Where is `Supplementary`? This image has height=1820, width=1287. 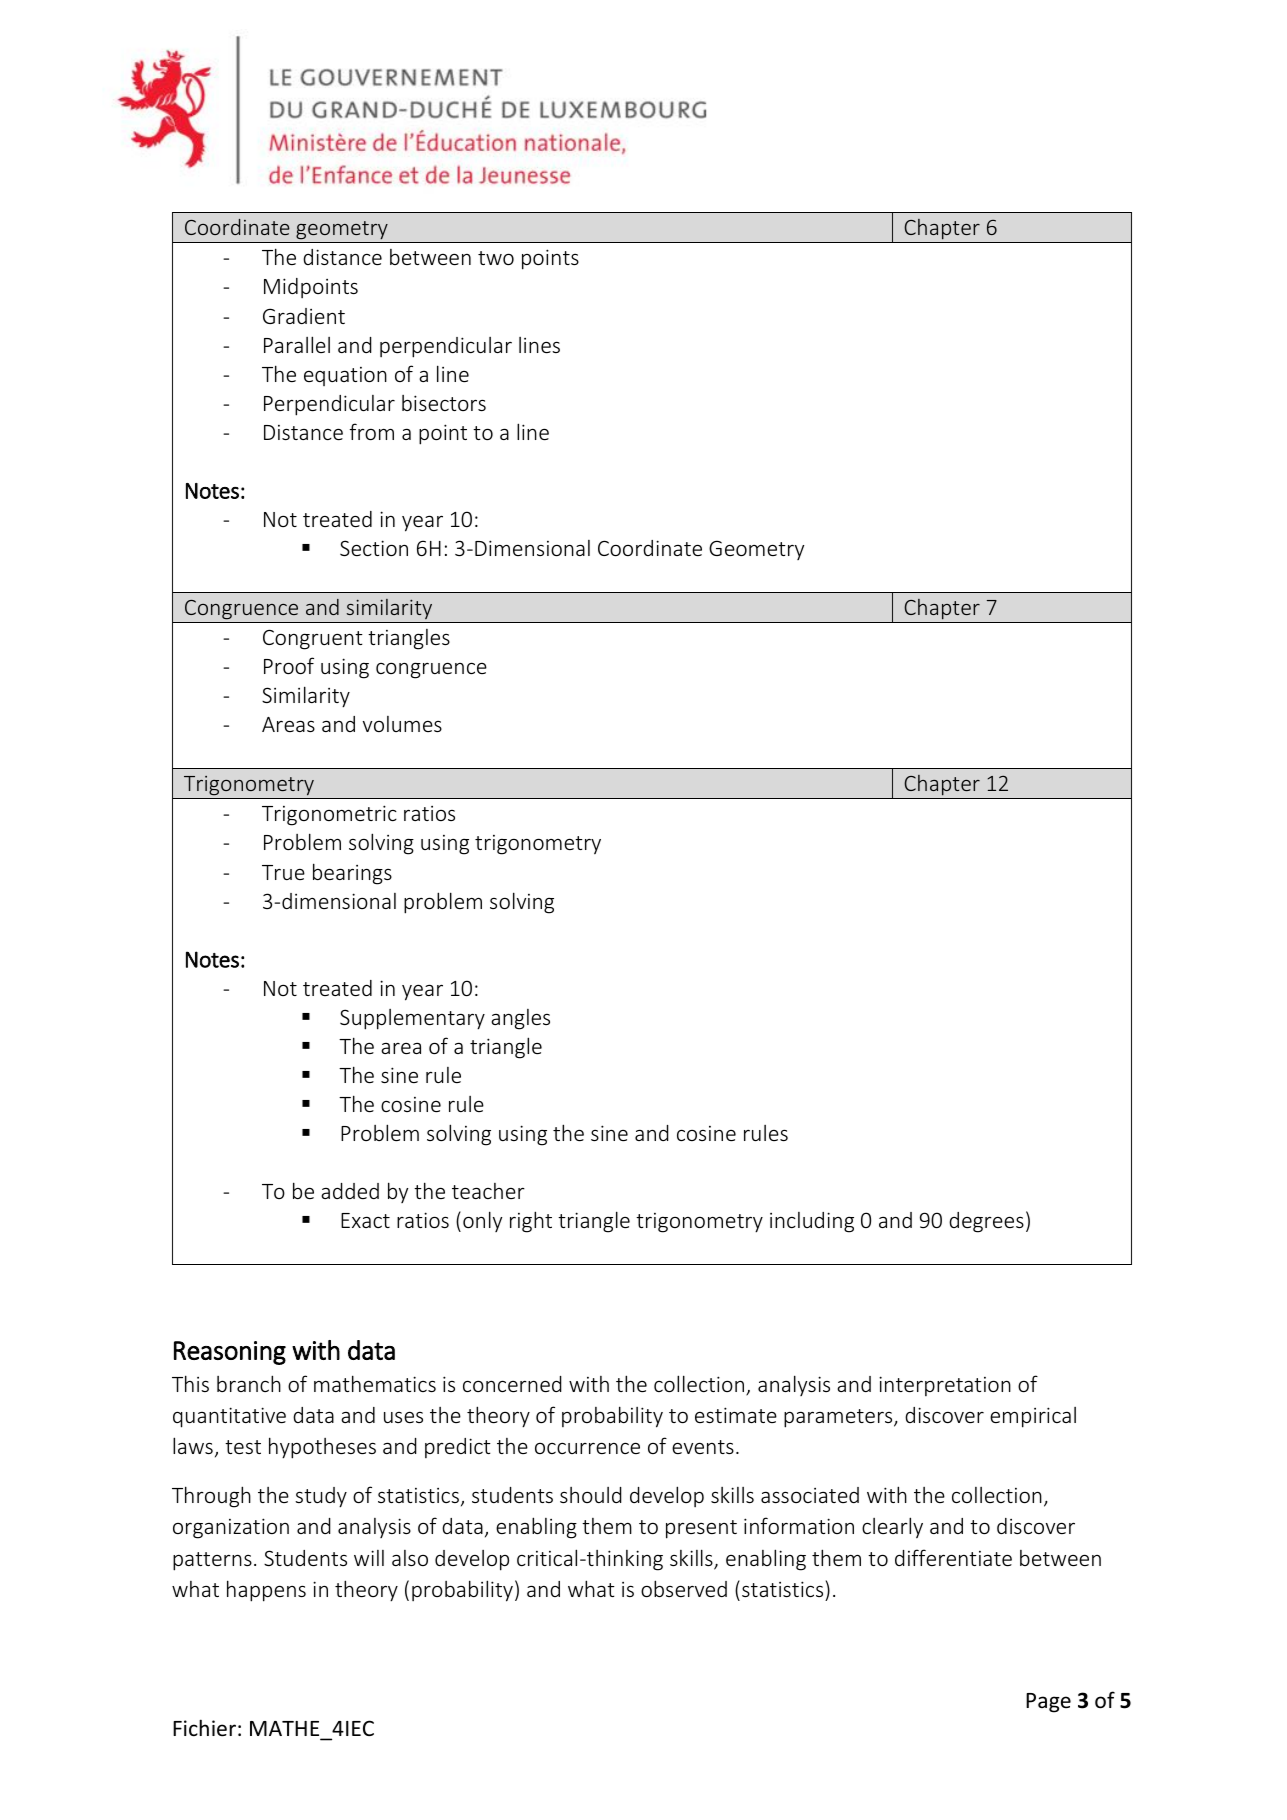
Supplementary is located at coordinates (412, 1019).
